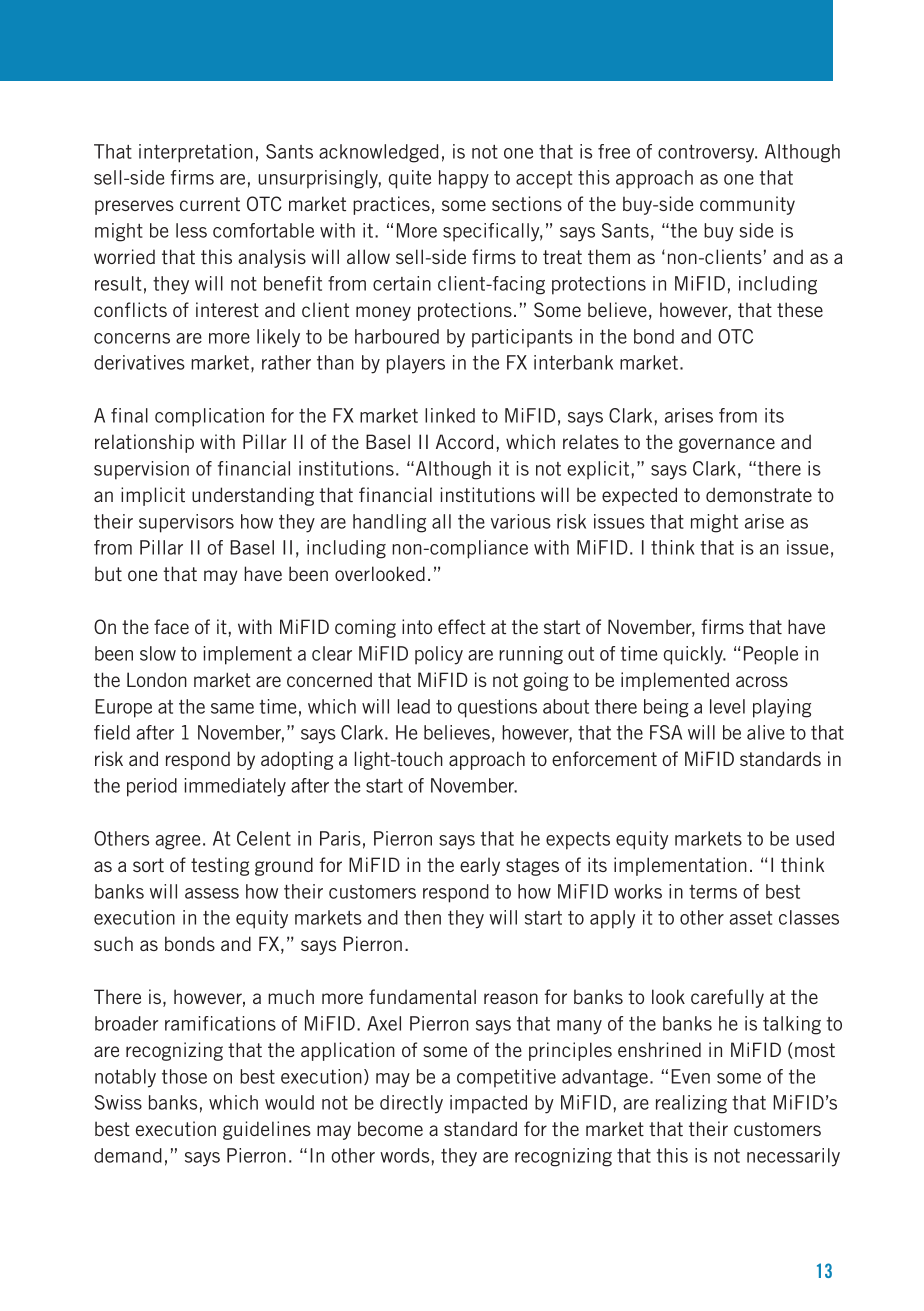 The height and width of the image is (1311, 924). I want to click on early, so click(480, 866).
